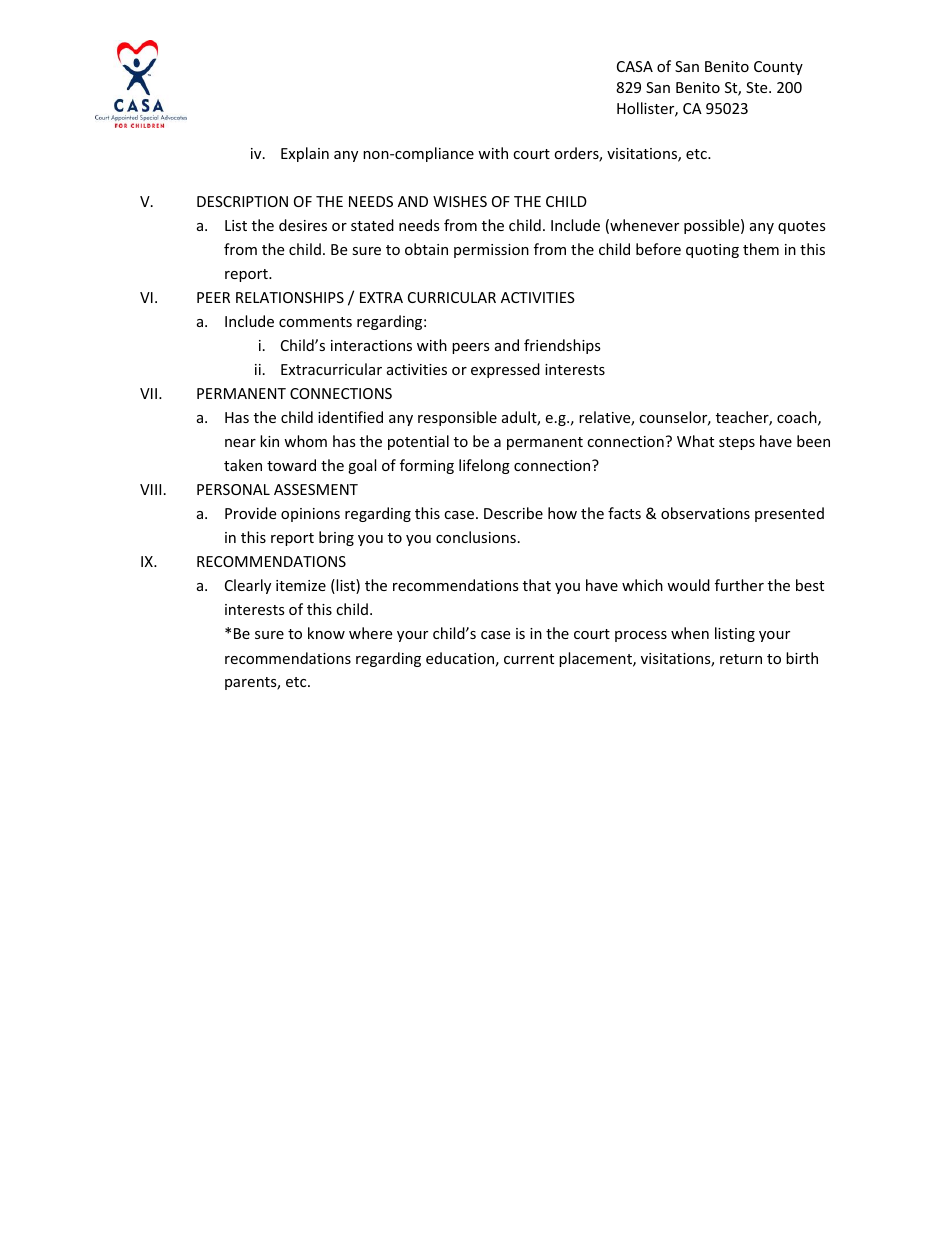 The width and height of the screenshot is (952, 1233). Describe the element at coordinates (802, 227) in the screenshot. I see `quotes` at that location.
